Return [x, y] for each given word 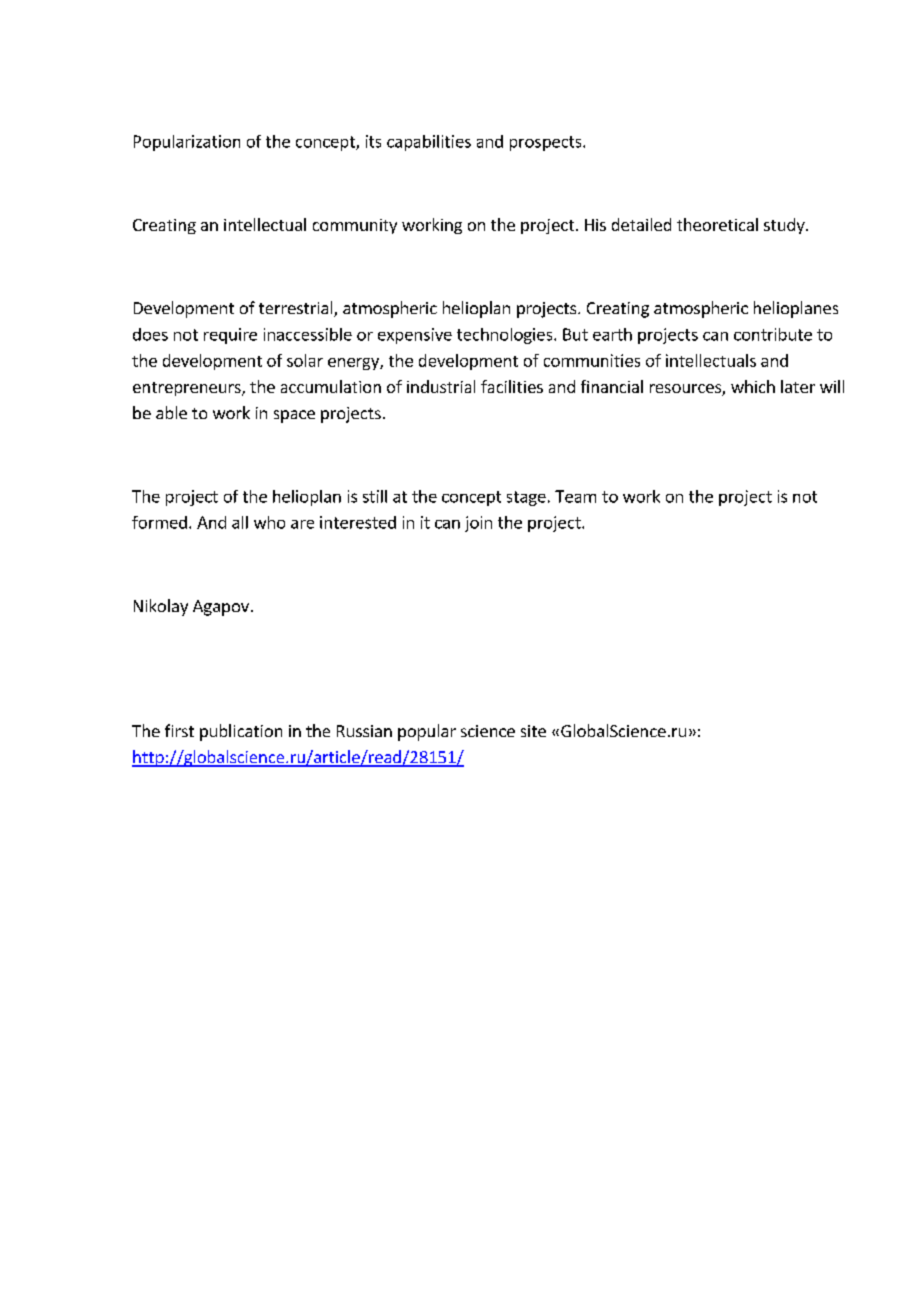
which [753, 386]
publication [241, 732]
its [373, 141]
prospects [547, 143]
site [533, 731]
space [294, 416]
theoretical [717, 224]
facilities [512, 386]
